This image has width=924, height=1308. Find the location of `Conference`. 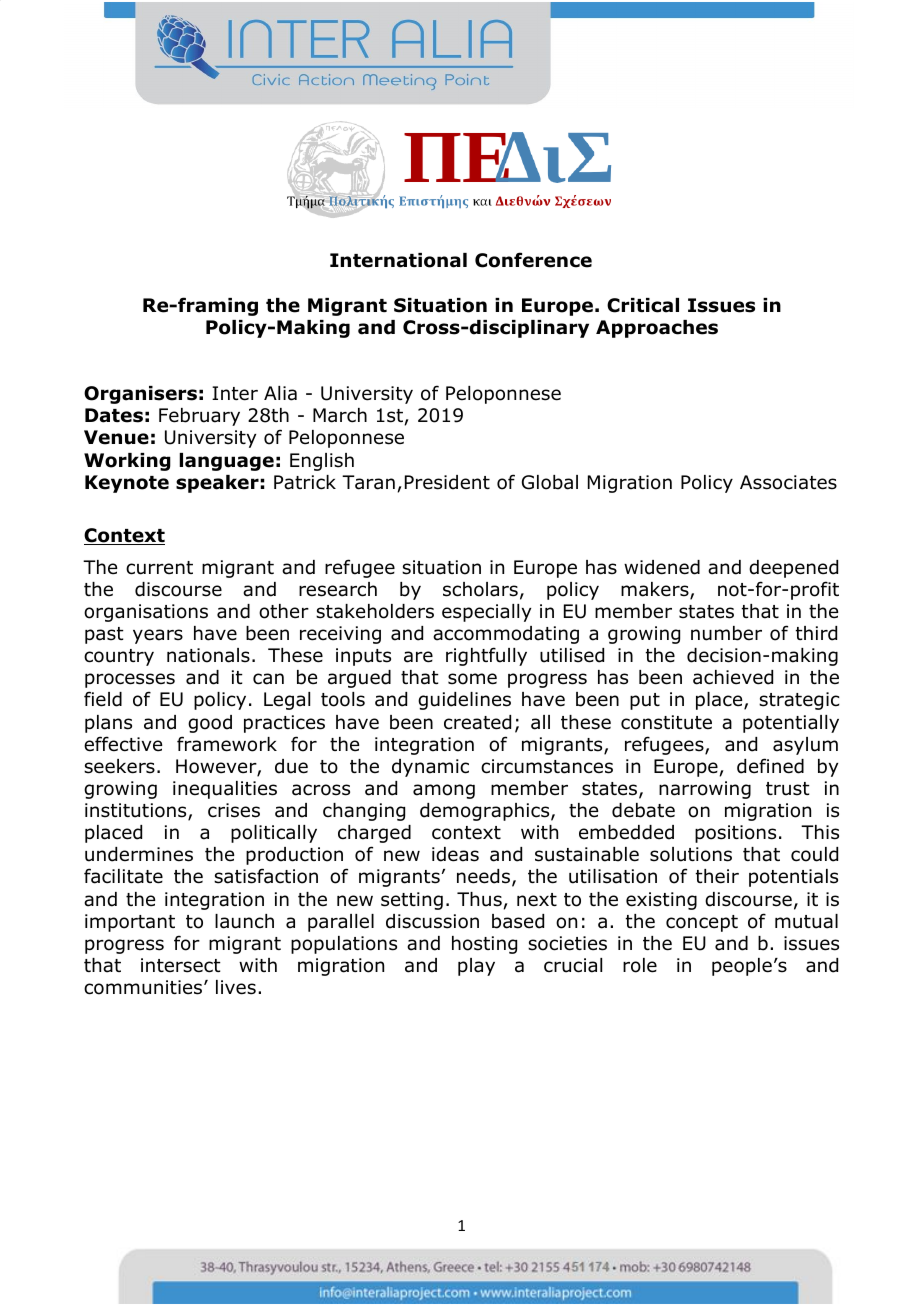

Conference is located at coordinates (533, 260).
